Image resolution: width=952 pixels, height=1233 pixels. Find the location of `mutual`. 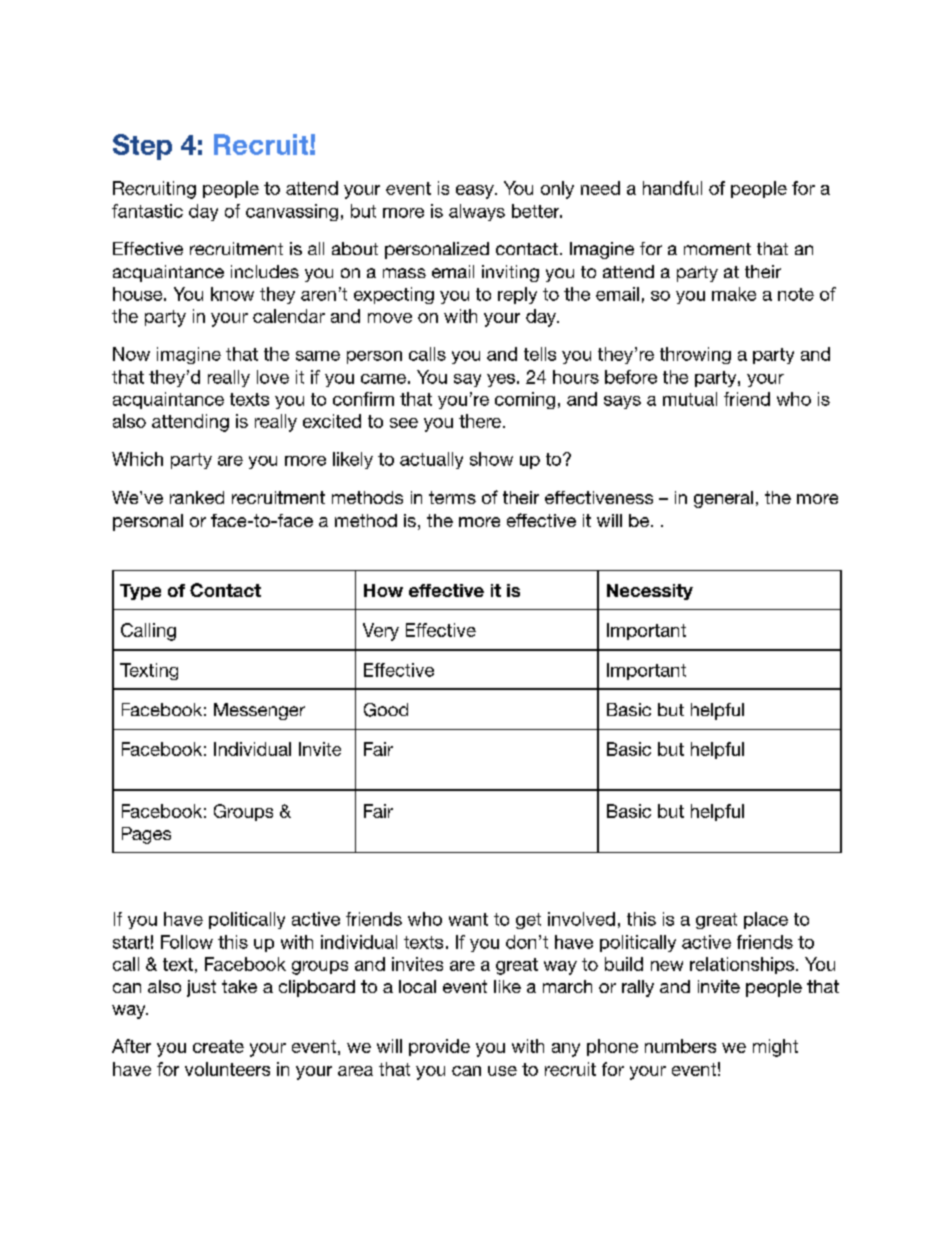

mutual is located at coordinates (690, 399).
